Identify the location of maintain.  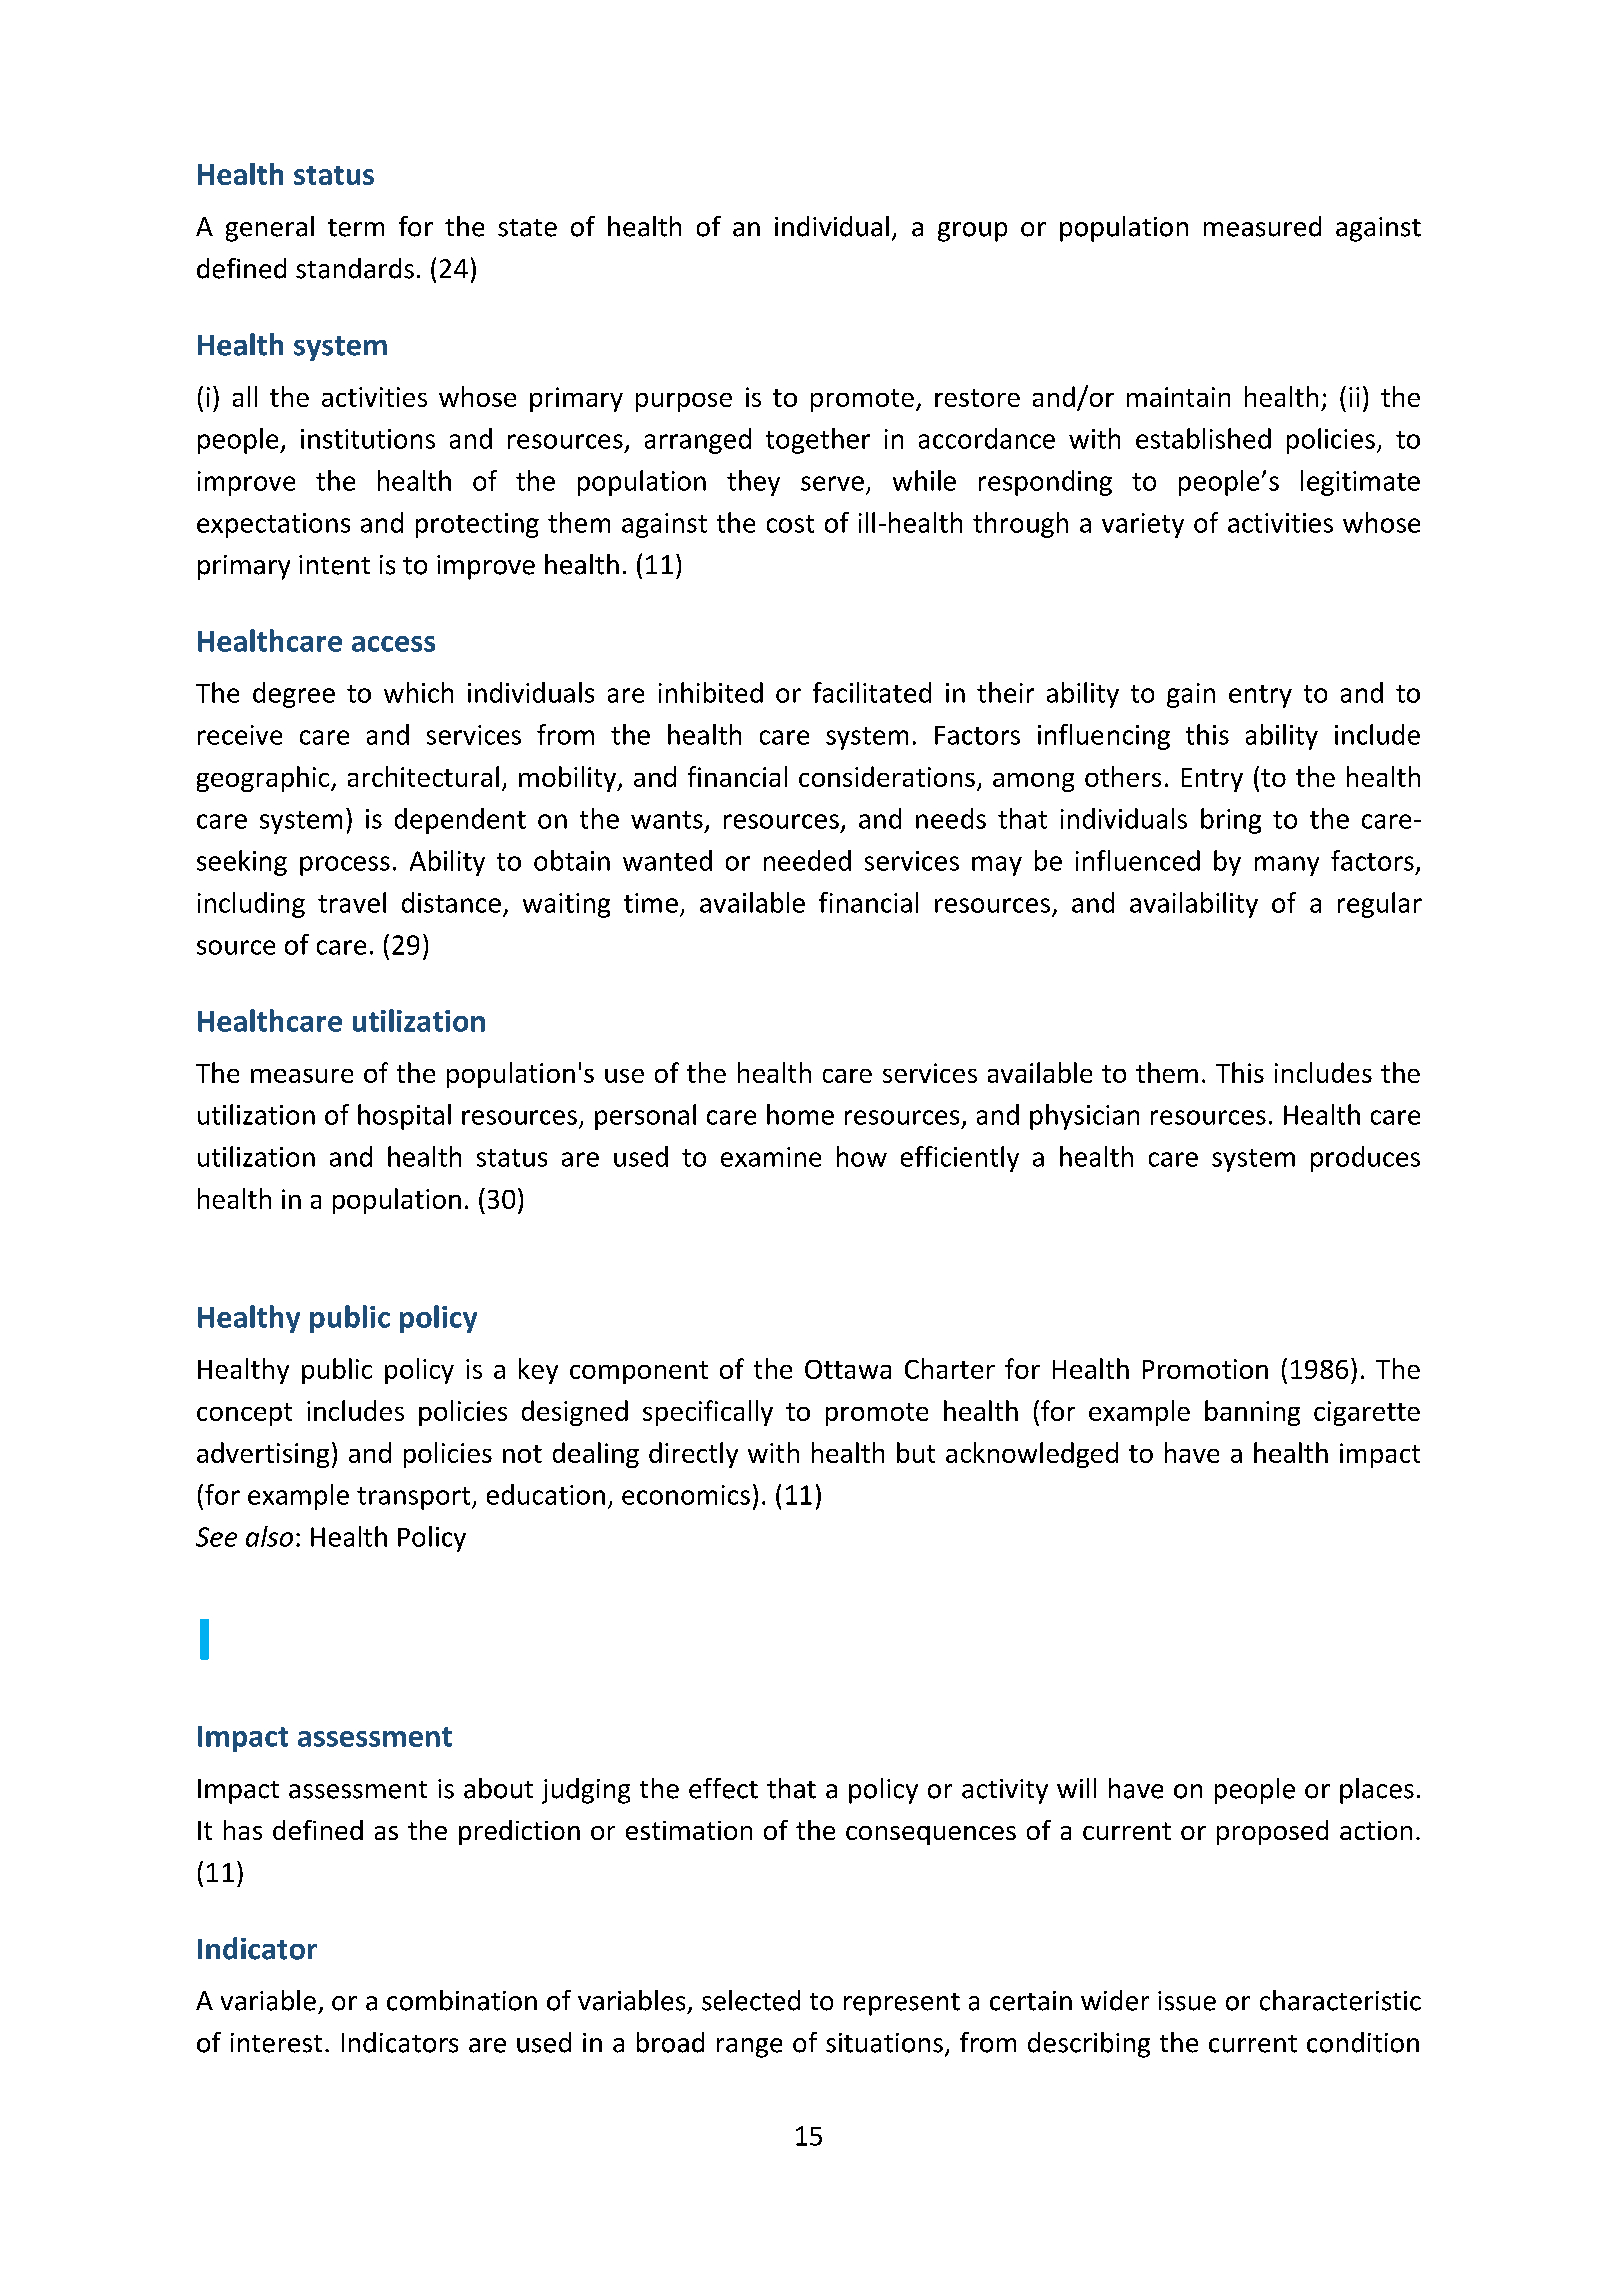
(1178, 397).
